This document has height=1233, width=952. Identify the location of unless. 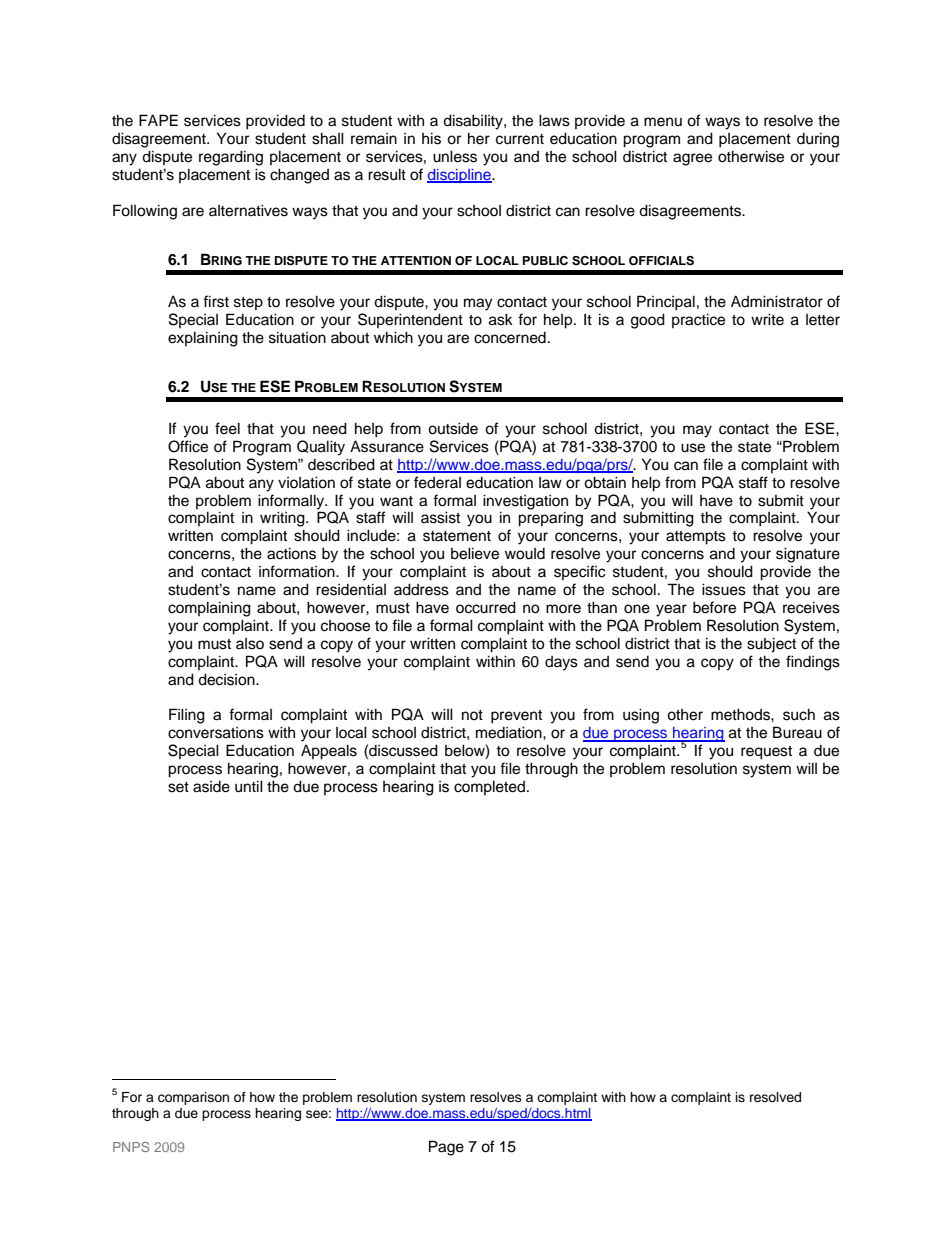
(455, 156).
